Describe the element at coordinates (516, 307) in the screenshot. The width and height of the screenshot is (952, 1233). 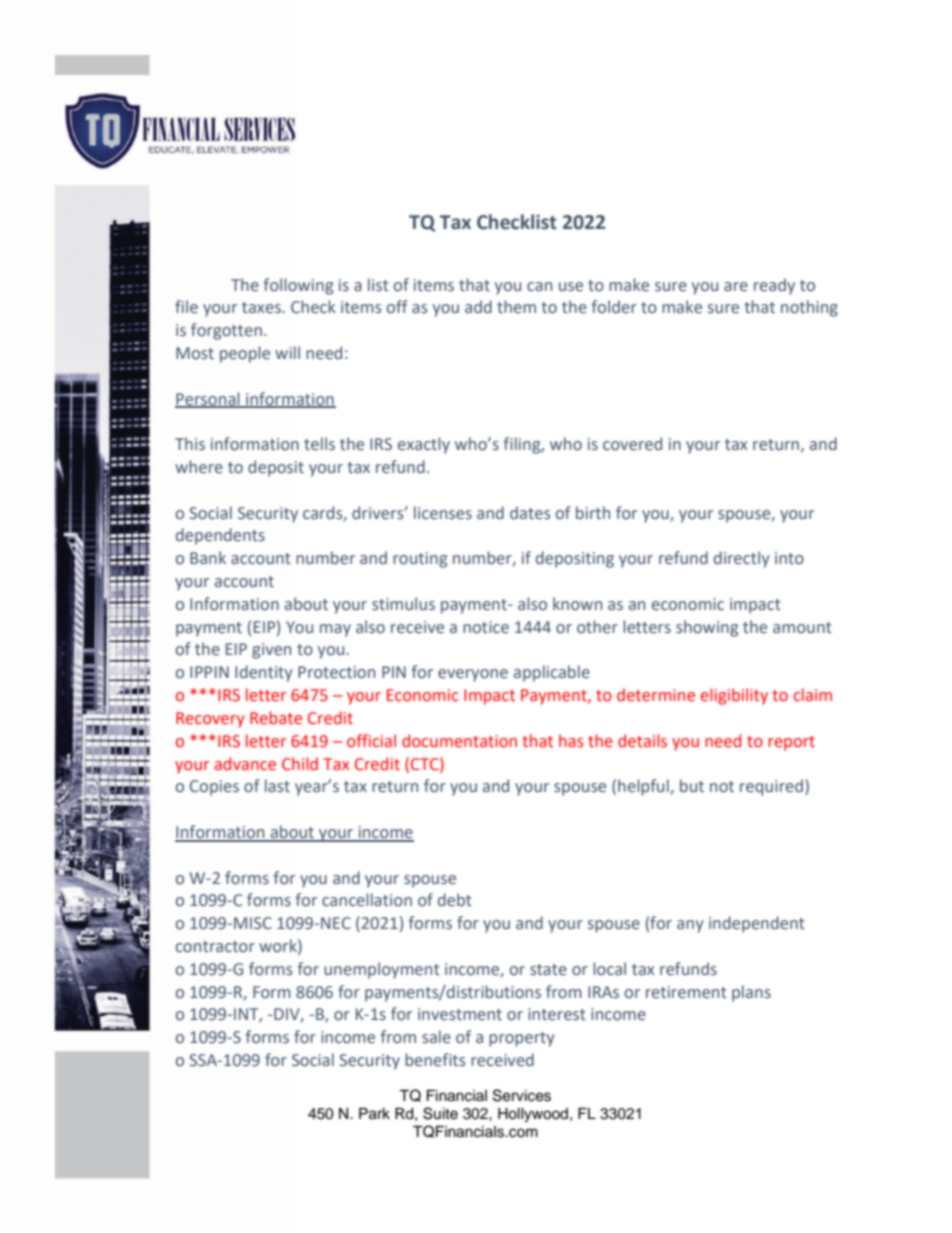
I see `them` at that location.
